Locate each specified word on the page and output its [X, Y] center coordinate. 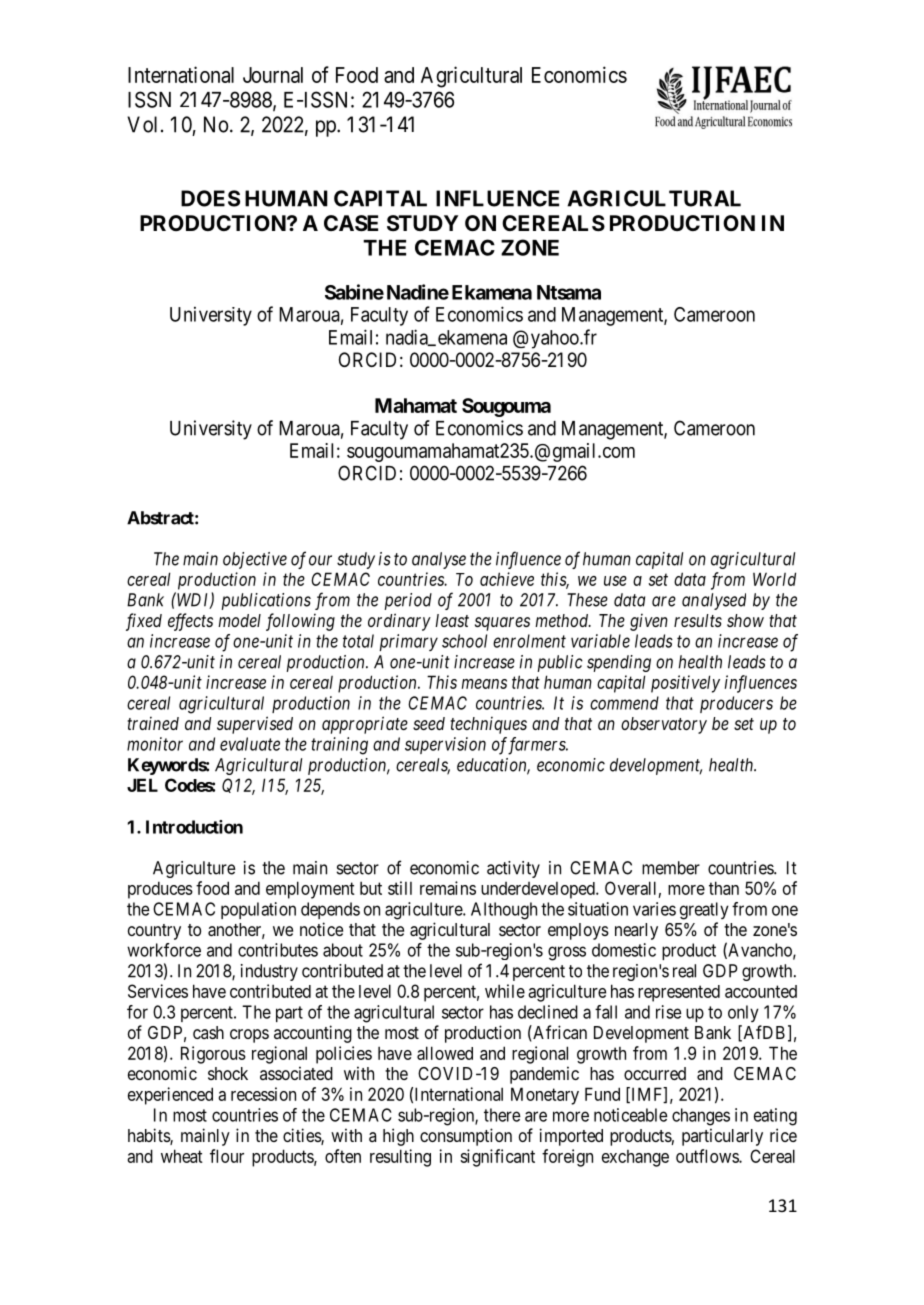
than [724, 888]
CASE [351, 223]
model [239, 620]
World [774, 579]
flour [227, 1156]
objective [255, 560]
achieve [507, 579]
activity [513, 869]
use [615, 581]
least [452, 620]
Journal [273, 75]
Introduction [194, 827]
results [698, 620]
